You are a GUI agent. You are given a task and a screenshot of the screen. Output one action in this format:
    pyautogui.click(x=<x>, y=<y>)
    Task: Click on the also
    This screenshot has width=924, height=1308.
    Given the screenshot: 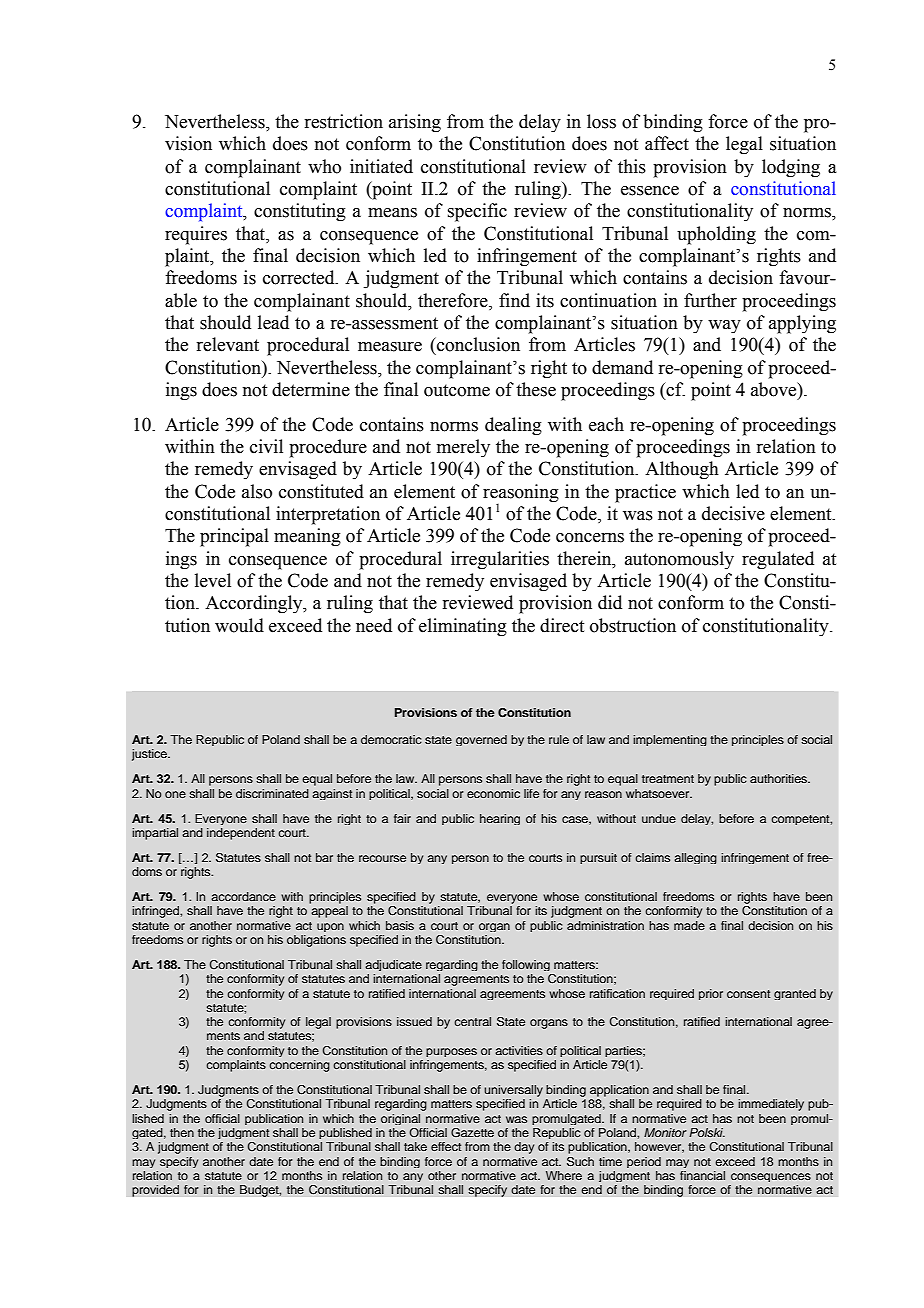 What is the action you would take?
    pyautogui.click(x=257, y=491)
